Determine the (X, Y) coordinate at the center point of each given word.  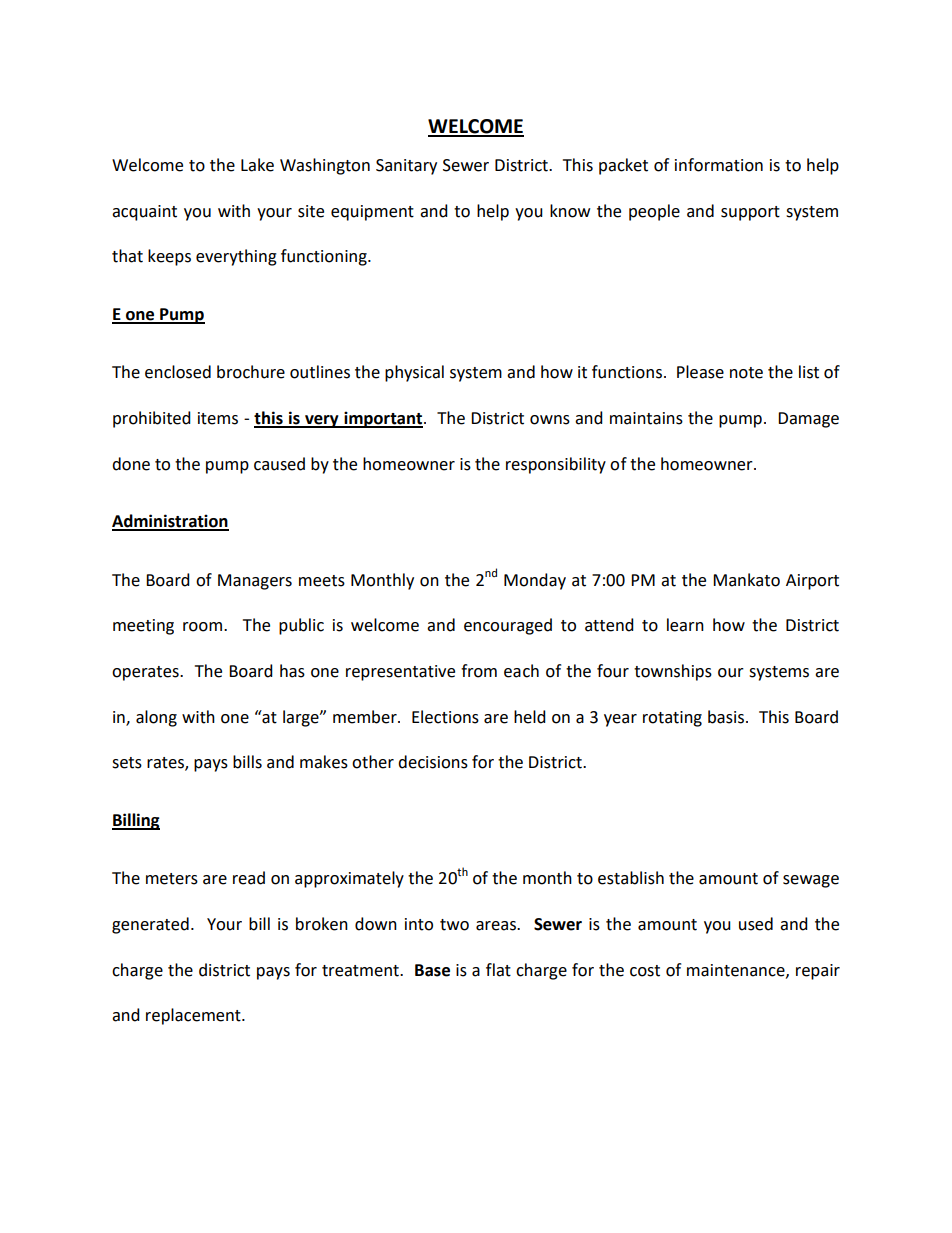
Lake (257, 165)
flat (498, 970)
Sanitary (406, 167)
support (750, 213)
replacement (194, 1016)
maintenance (737, 971)
